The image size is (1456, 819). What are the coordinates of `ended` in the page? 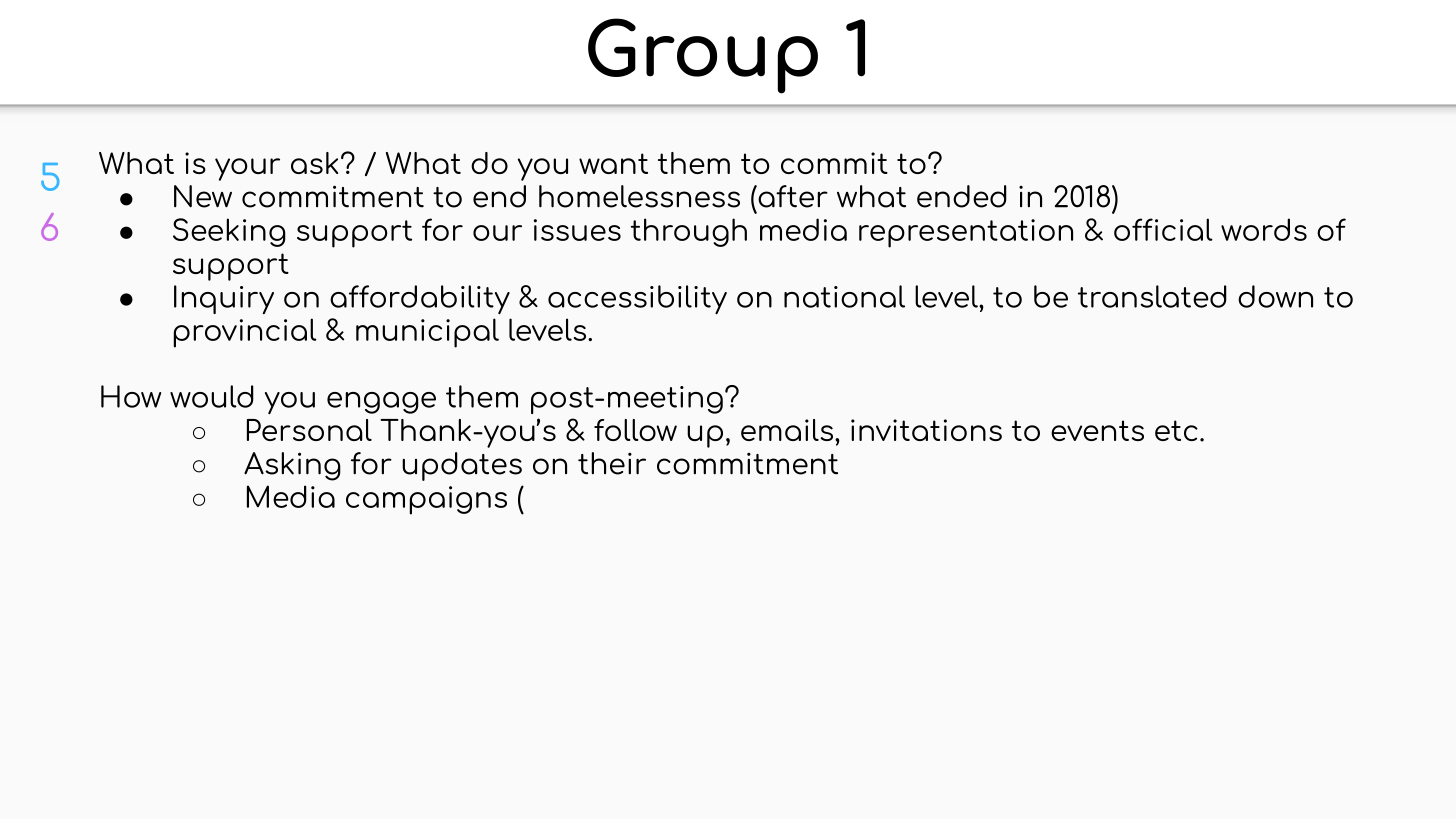 It's located at (962, 196).
